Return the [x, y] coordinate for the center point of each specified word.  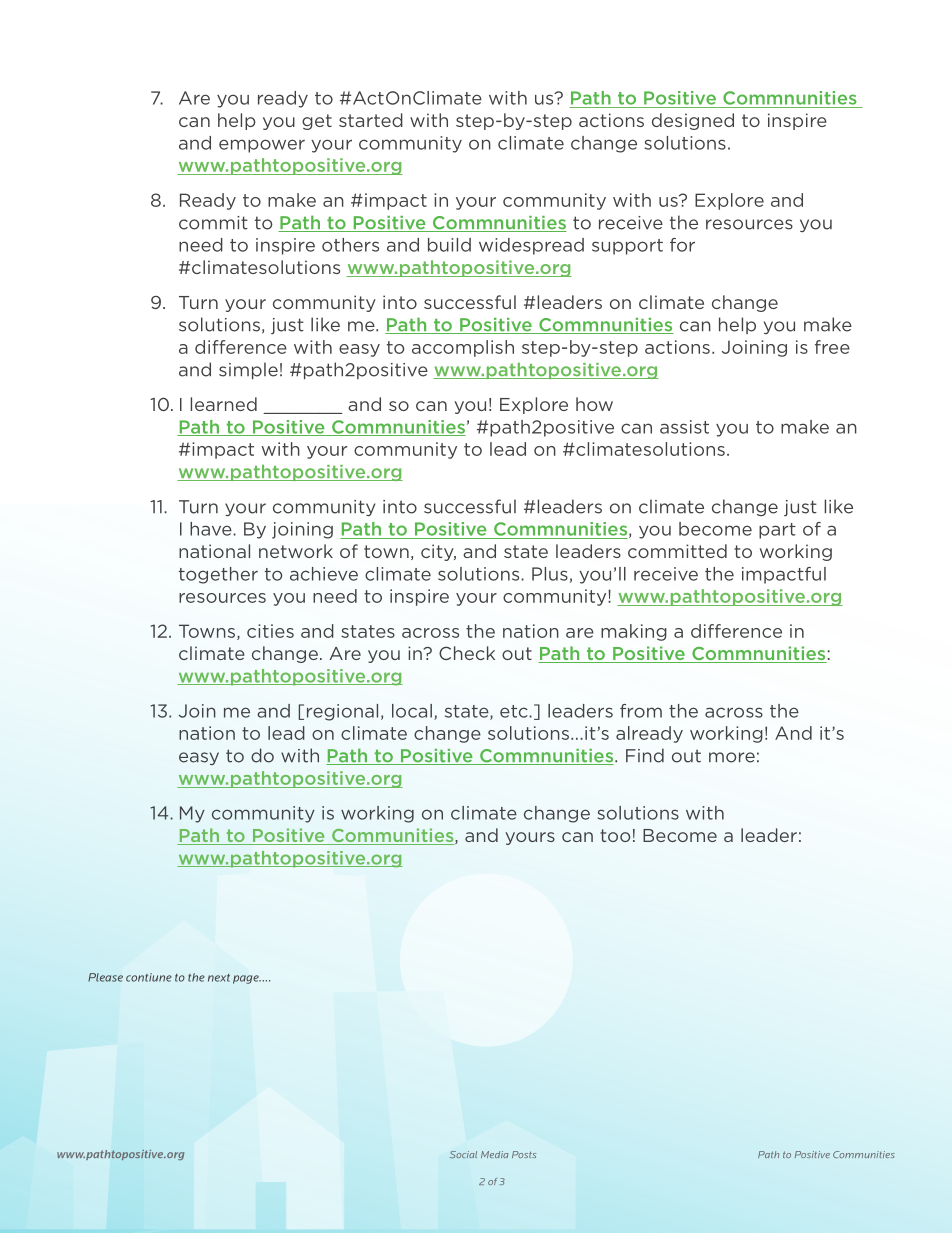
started [371, 120]
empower [262, 146]
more [732, 757]
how [594, 404]
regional [342, 712]
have [212, 529]
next [219, 978]
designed [693, 121]
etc [515, 711]
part [777, 531]
